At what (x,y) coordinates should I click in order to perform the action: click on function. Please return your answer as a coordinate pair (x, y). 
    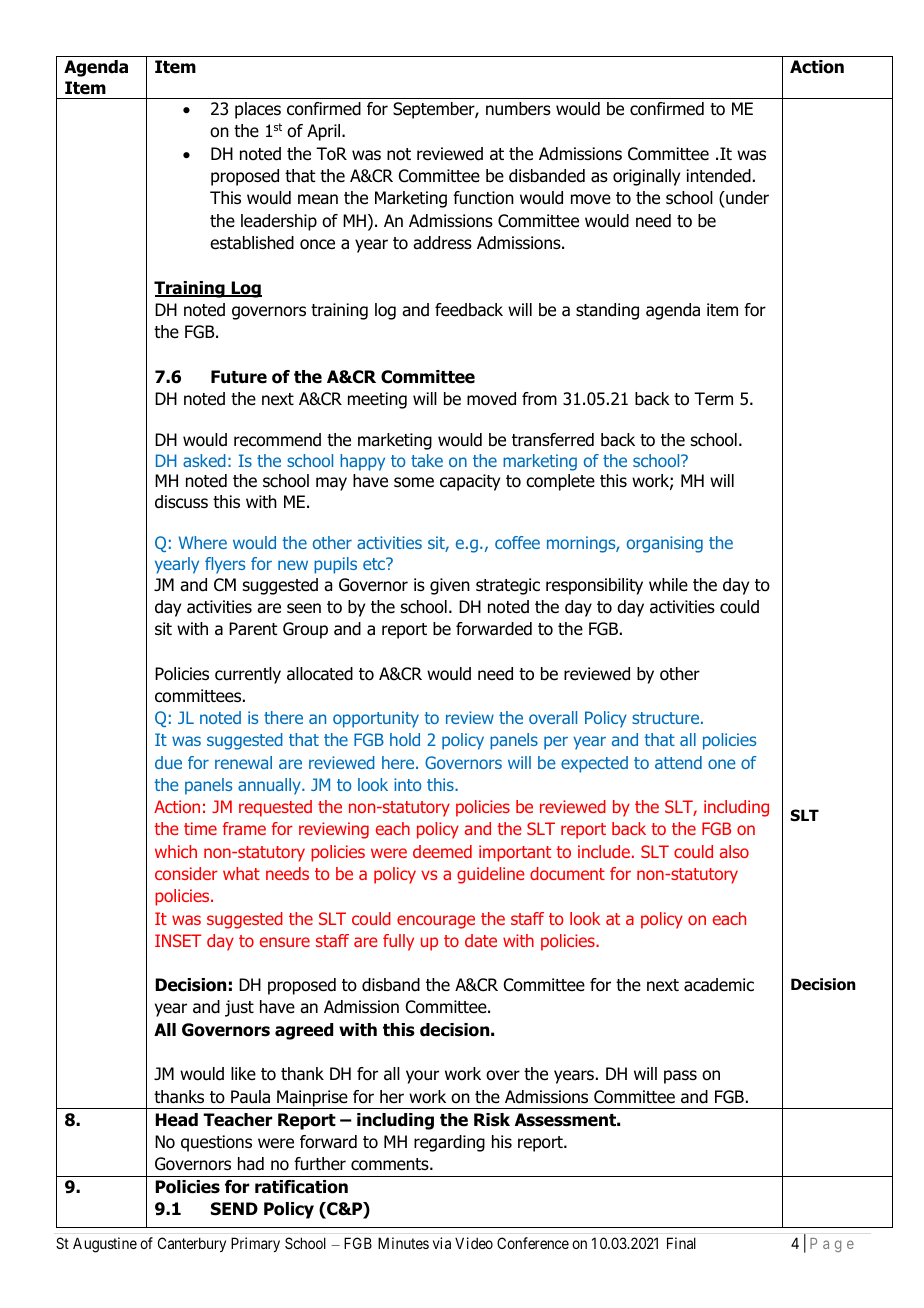
    Looking at the image, I should click on (483, 198).
